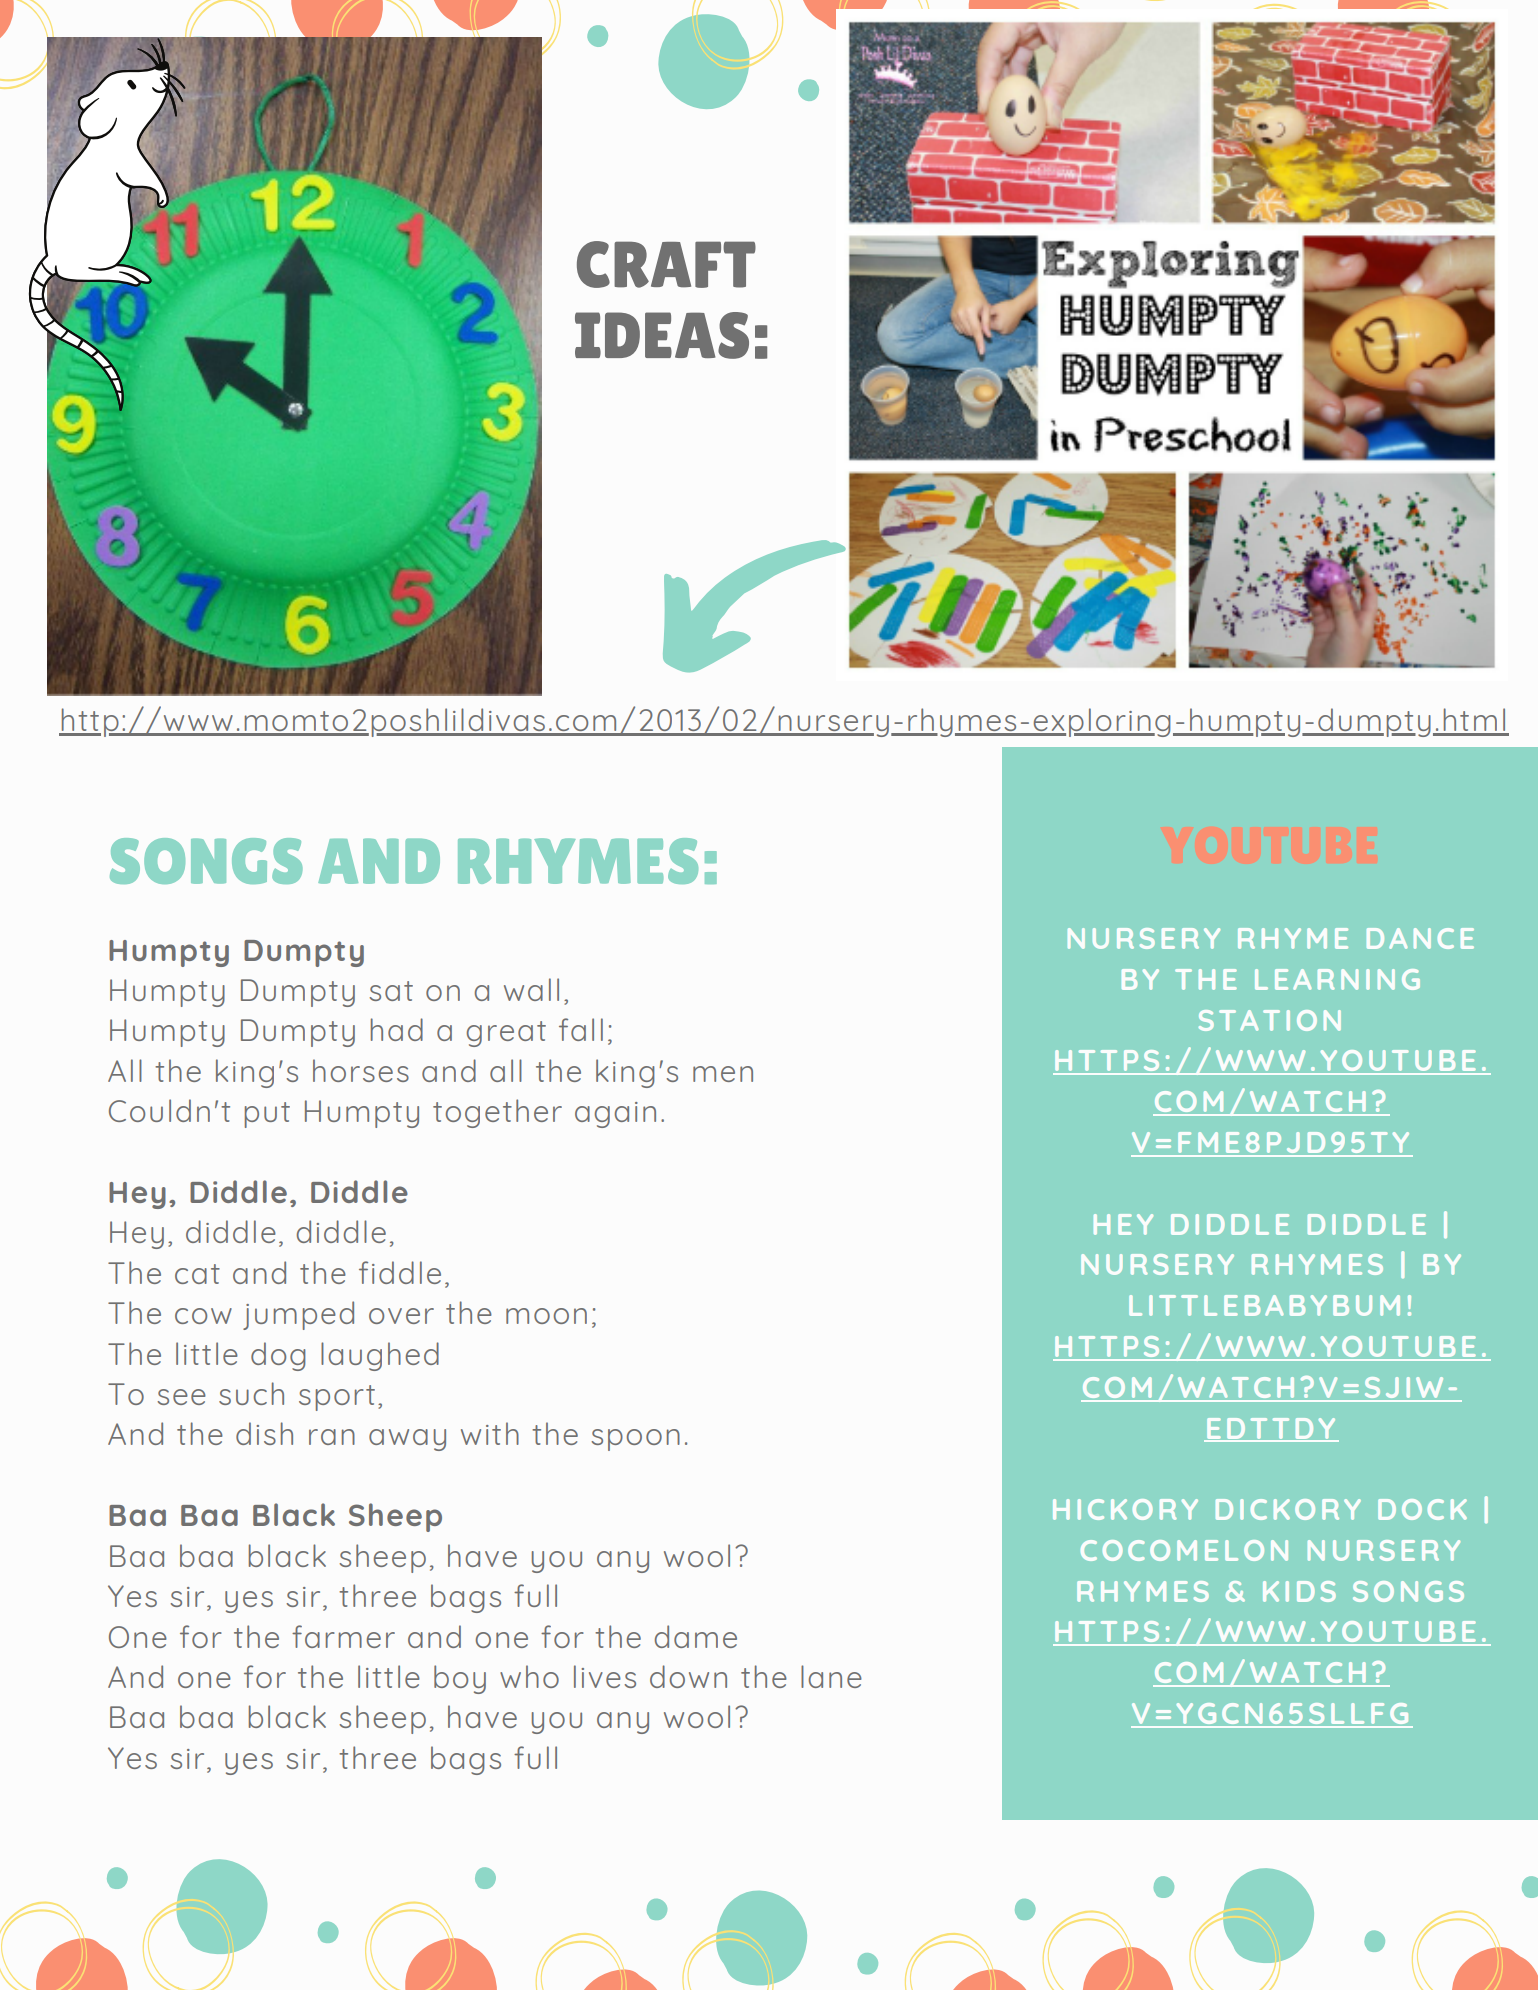 This screenshot has width=1538, height=1990. Describe the element at coordinates (343, 1636) in the screenshot. I see `farmer` at that location.
